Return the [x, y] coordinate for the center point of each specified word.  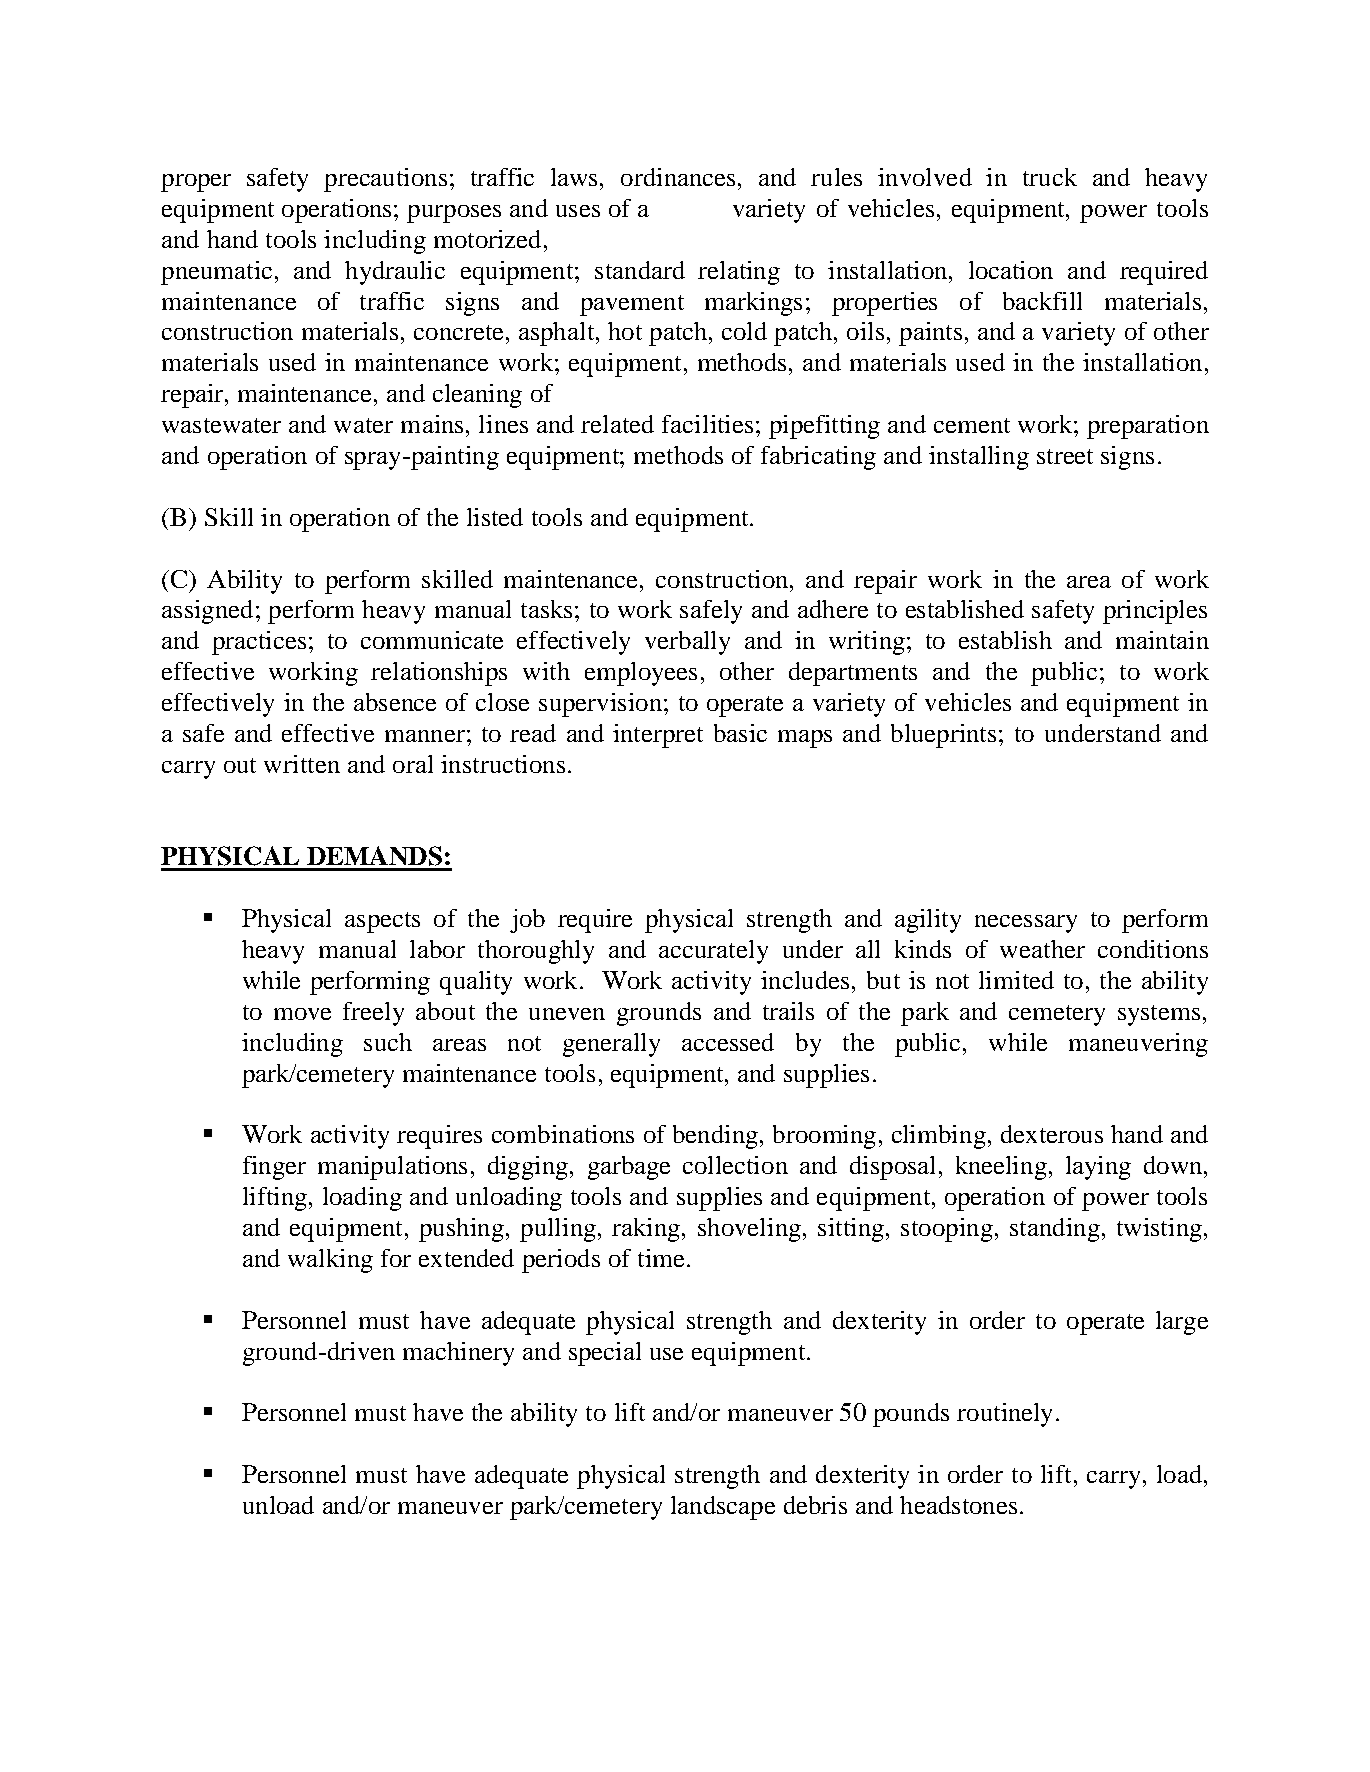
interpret [658, 736]
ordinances [678, 177]
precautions [385, 180]
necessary [1026, 924]
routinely [1004, 1415]
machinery [458, 1354]
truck [1050, 177]
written [302, 764]
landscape [723, 1508]
